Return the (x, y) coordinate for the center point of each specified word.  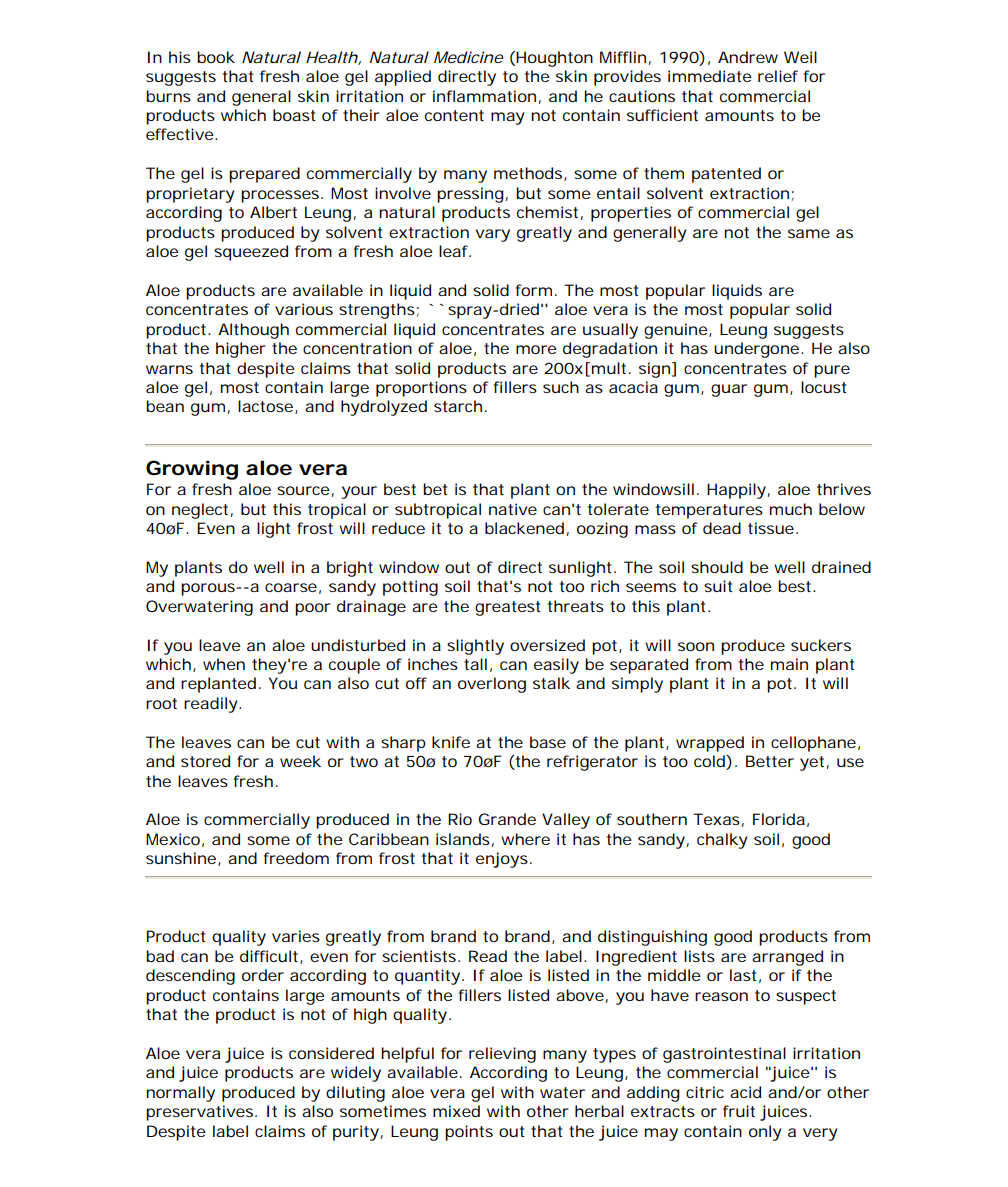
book (216, 57)
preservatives (201, 1113)
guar (729, 390)
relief (778, 76)
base (548, 742)
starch (460, 406)
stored (205, 761)
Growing (192, 470)
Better (770, 761)
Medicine (468, 57)
